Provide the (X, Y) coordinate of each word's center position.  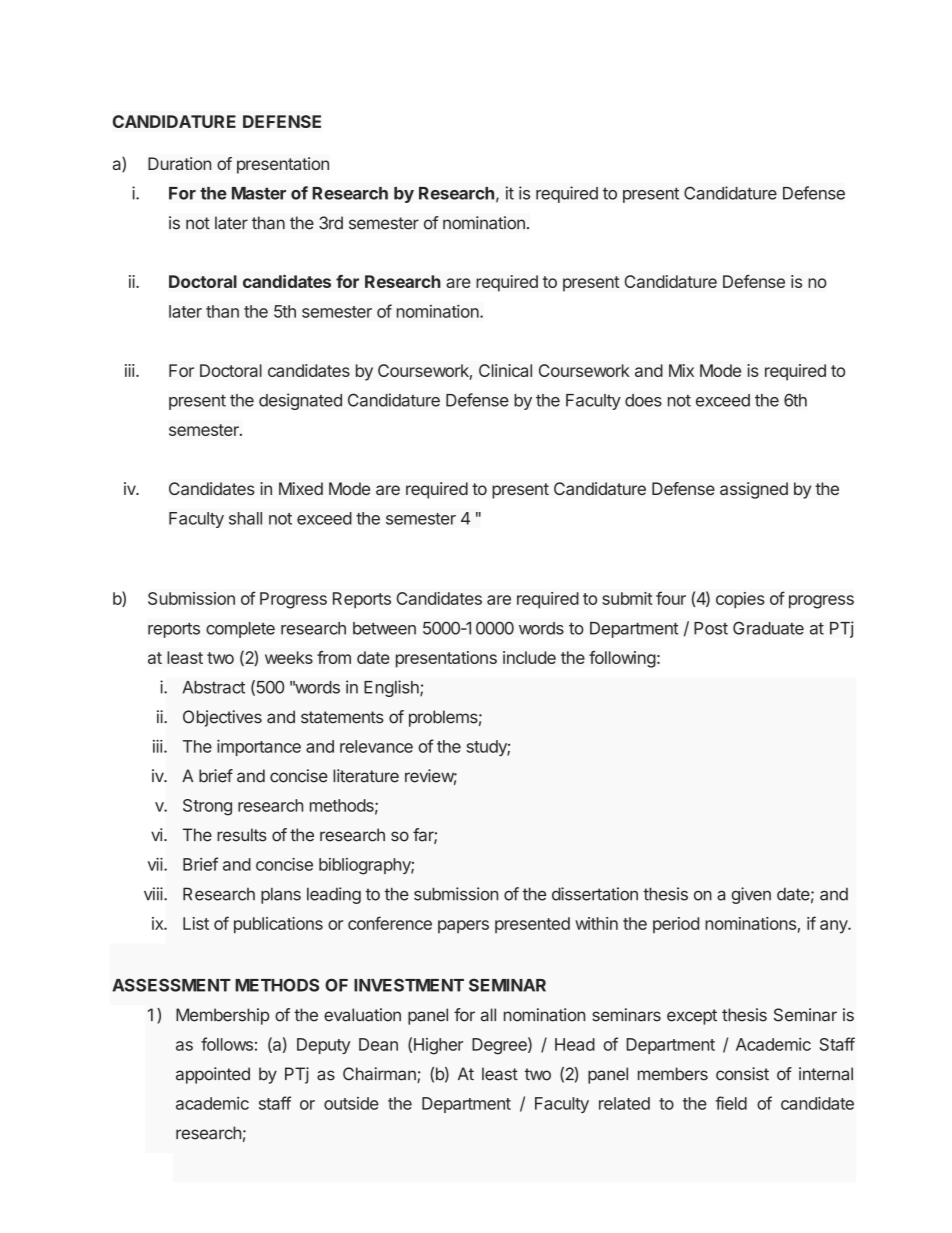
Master (259, 193)
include (529, 657)
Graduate (768, 628)
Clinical (505, 370)
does (643, 400)
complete (240, 630)
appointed (213, 1075)
